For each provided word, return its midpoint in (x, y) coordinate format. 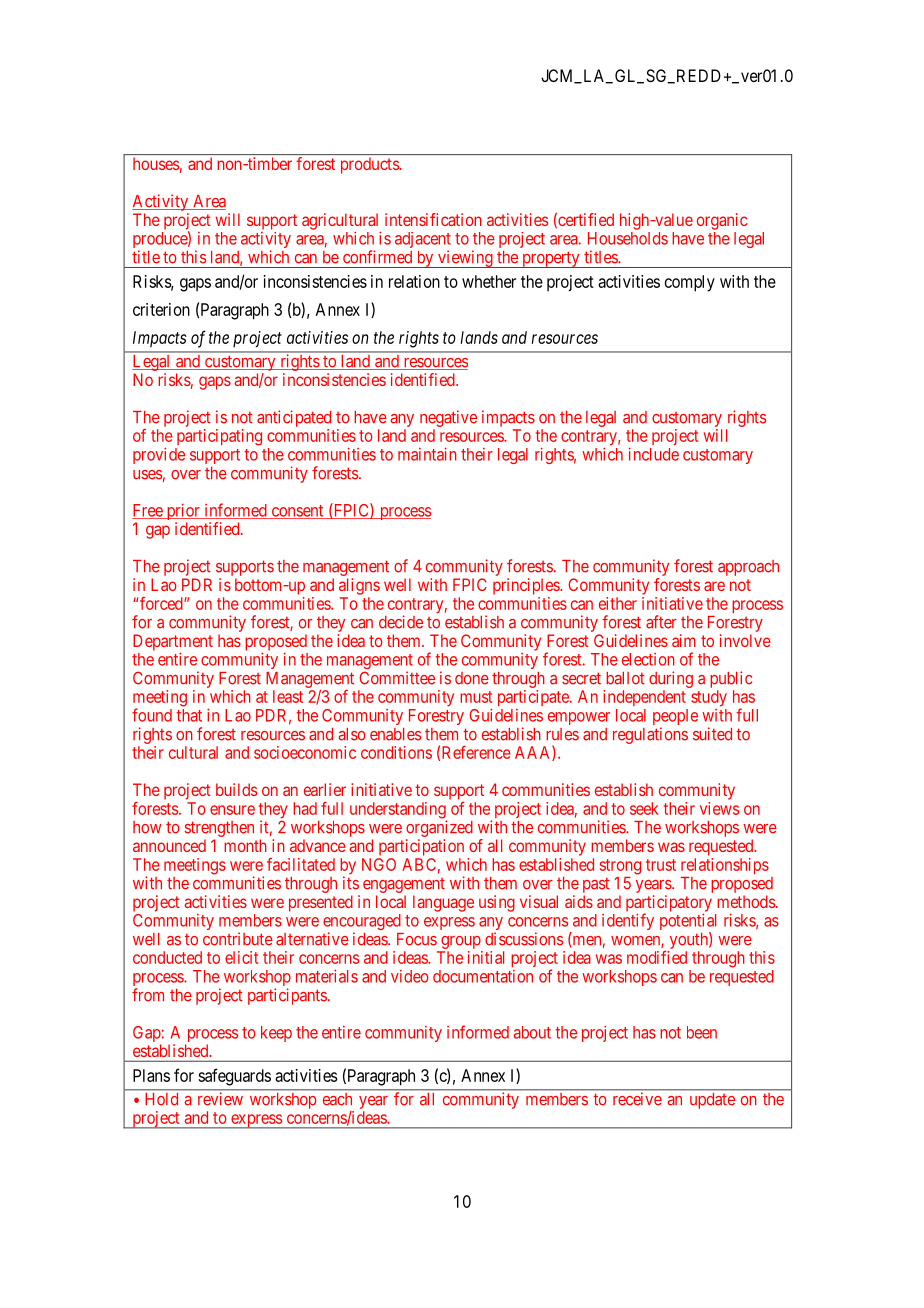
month (245, 845)
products (370, 166)
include (654, 454)
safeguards (234, 1077)
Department (173, 642)
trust (661, 865)
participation (421, 847)
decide (401, 622)
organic (722, 221)
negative (448, 418)
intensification (433, 219)
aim (684, 640)
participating (219, 437)
